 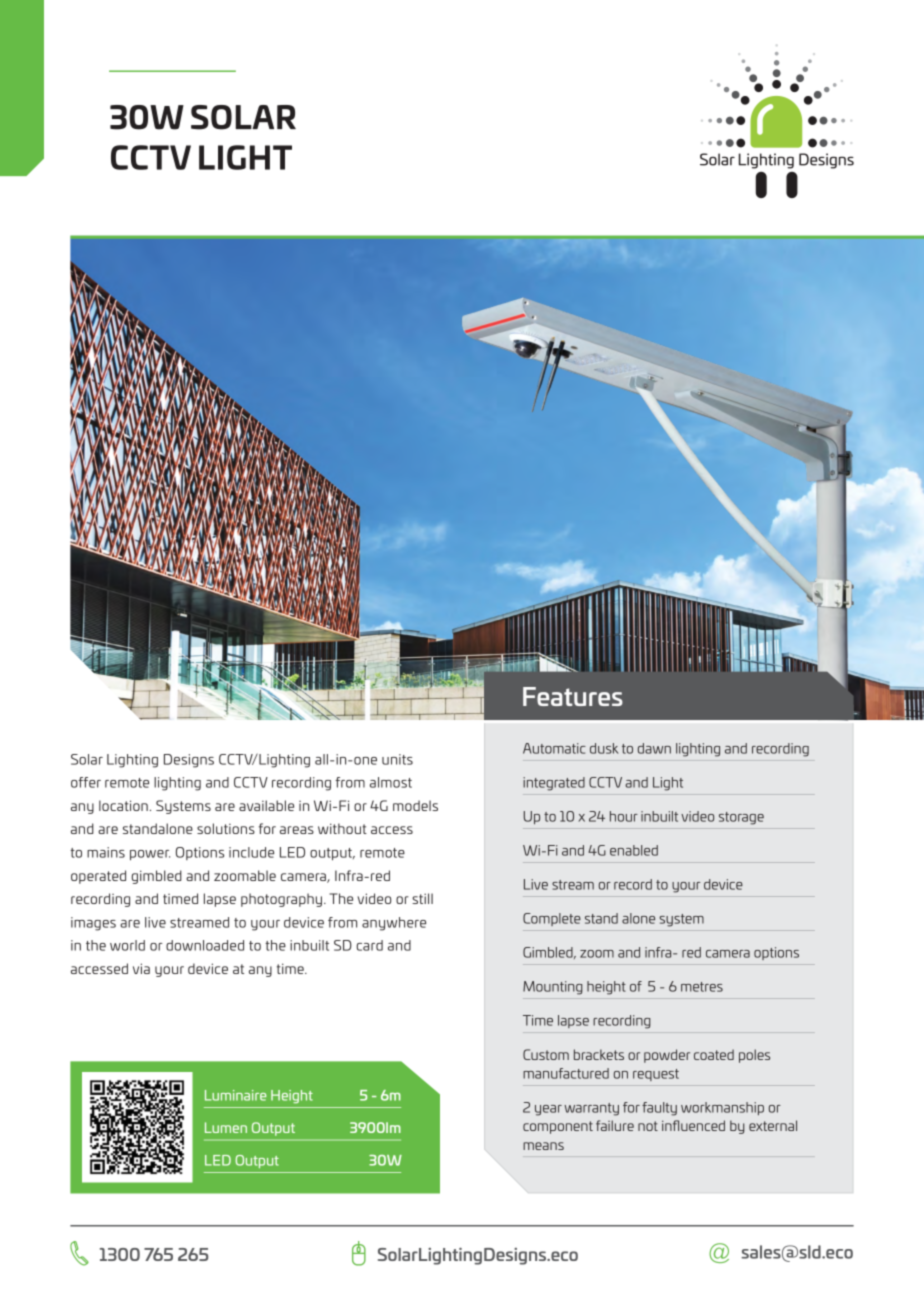 What do you see at coordinates (654, 748) in the page?
I see `dawn` at bounding box center [654, 748].
